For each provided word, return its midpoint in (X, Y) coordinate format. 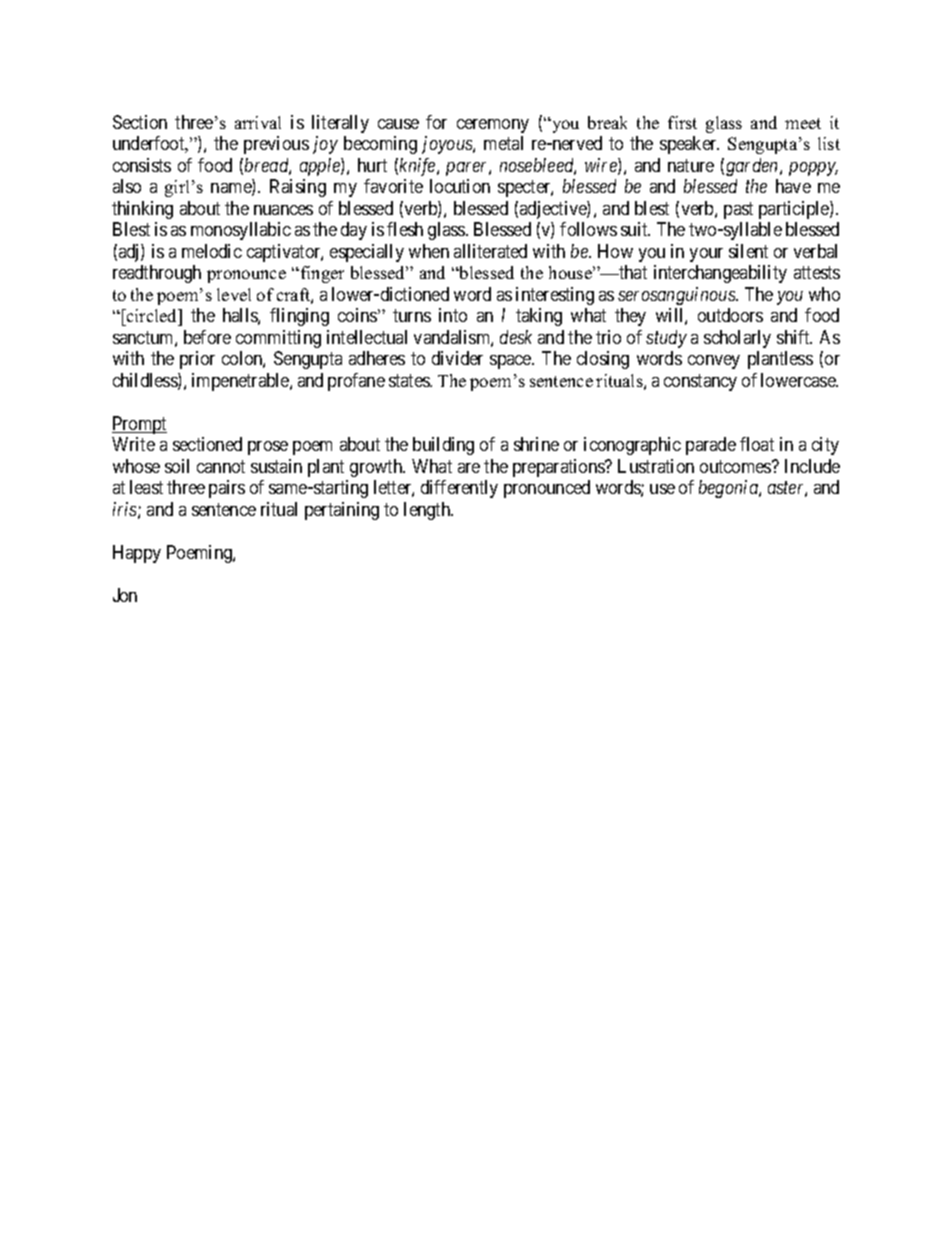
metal (503, 143)
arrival (258, 122)
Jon (125, 595)
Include (812, 466)
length (428, 511)
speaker (689, 145)
